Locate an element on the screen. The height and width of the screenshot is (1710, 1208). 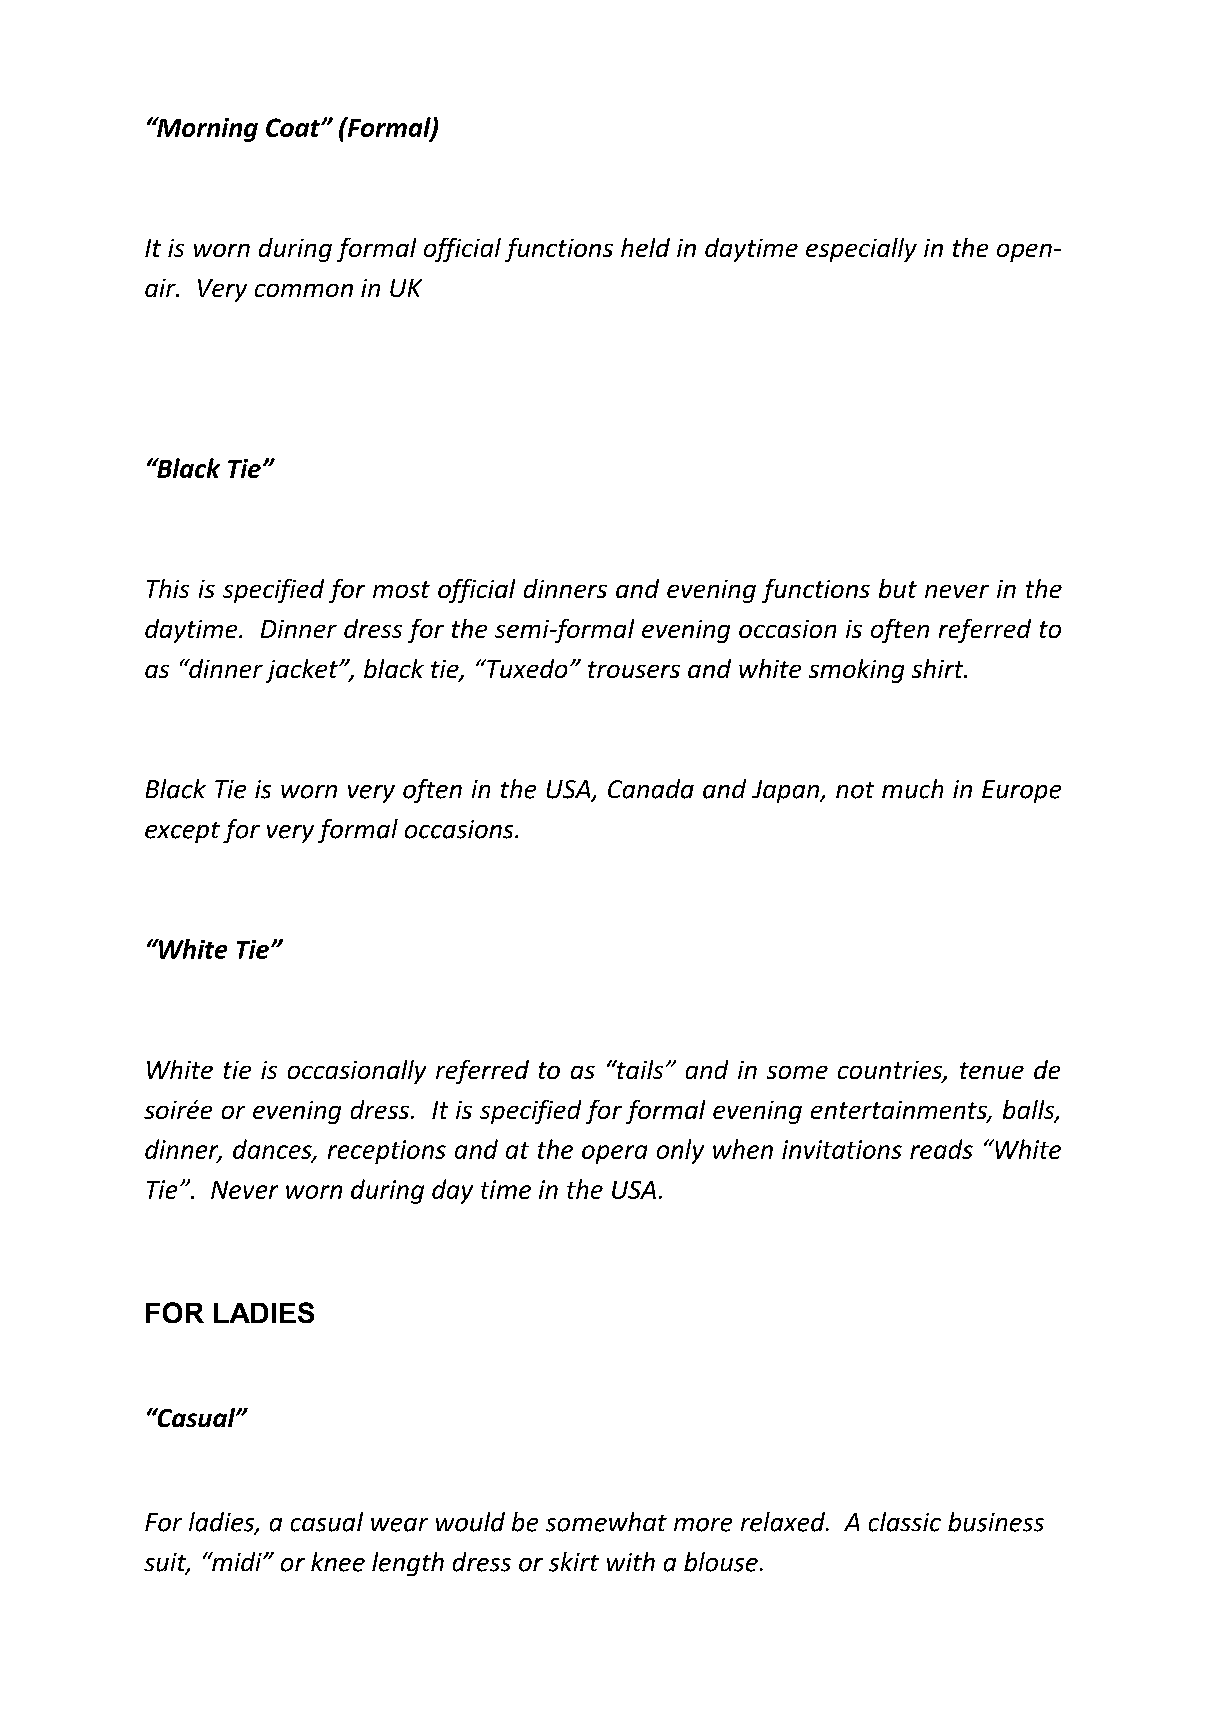
but is located at coordinates (898, 588).
